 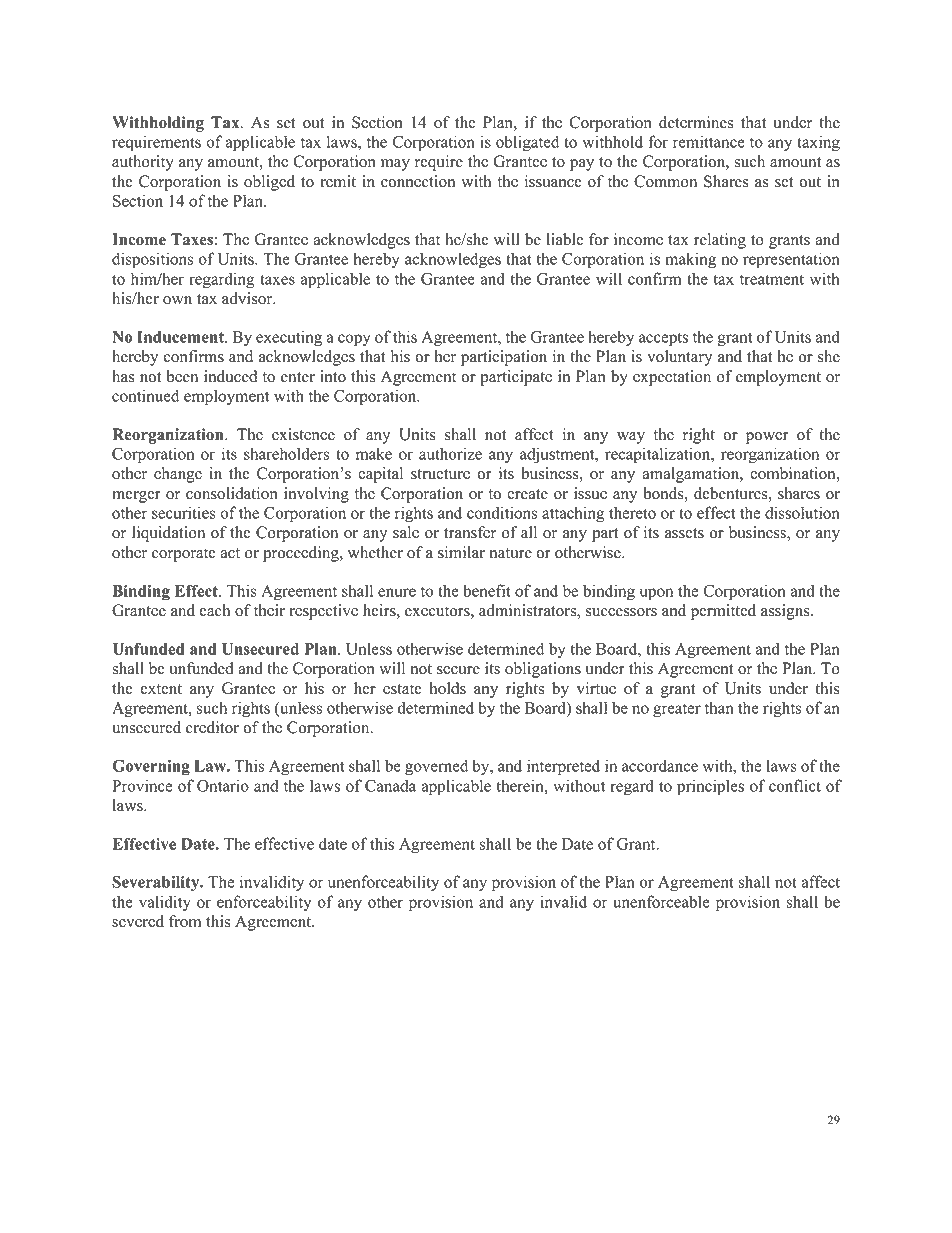 What do you see at coordinates (143, 163) in the screenshot?
I see `authority` at bounding box center [143, 163].
